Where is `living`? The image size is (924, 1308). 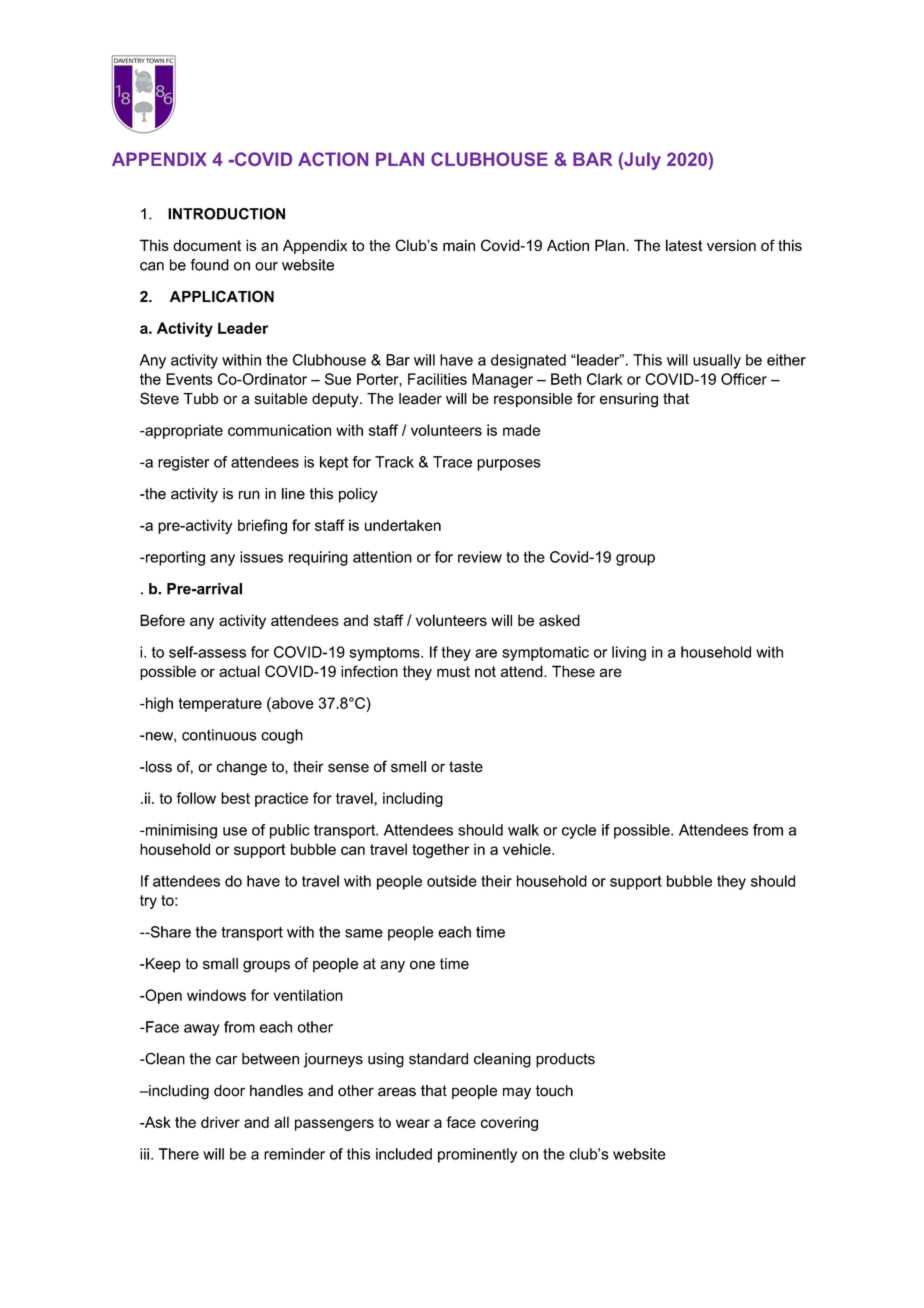
living is located at coordinates (629, 653).
